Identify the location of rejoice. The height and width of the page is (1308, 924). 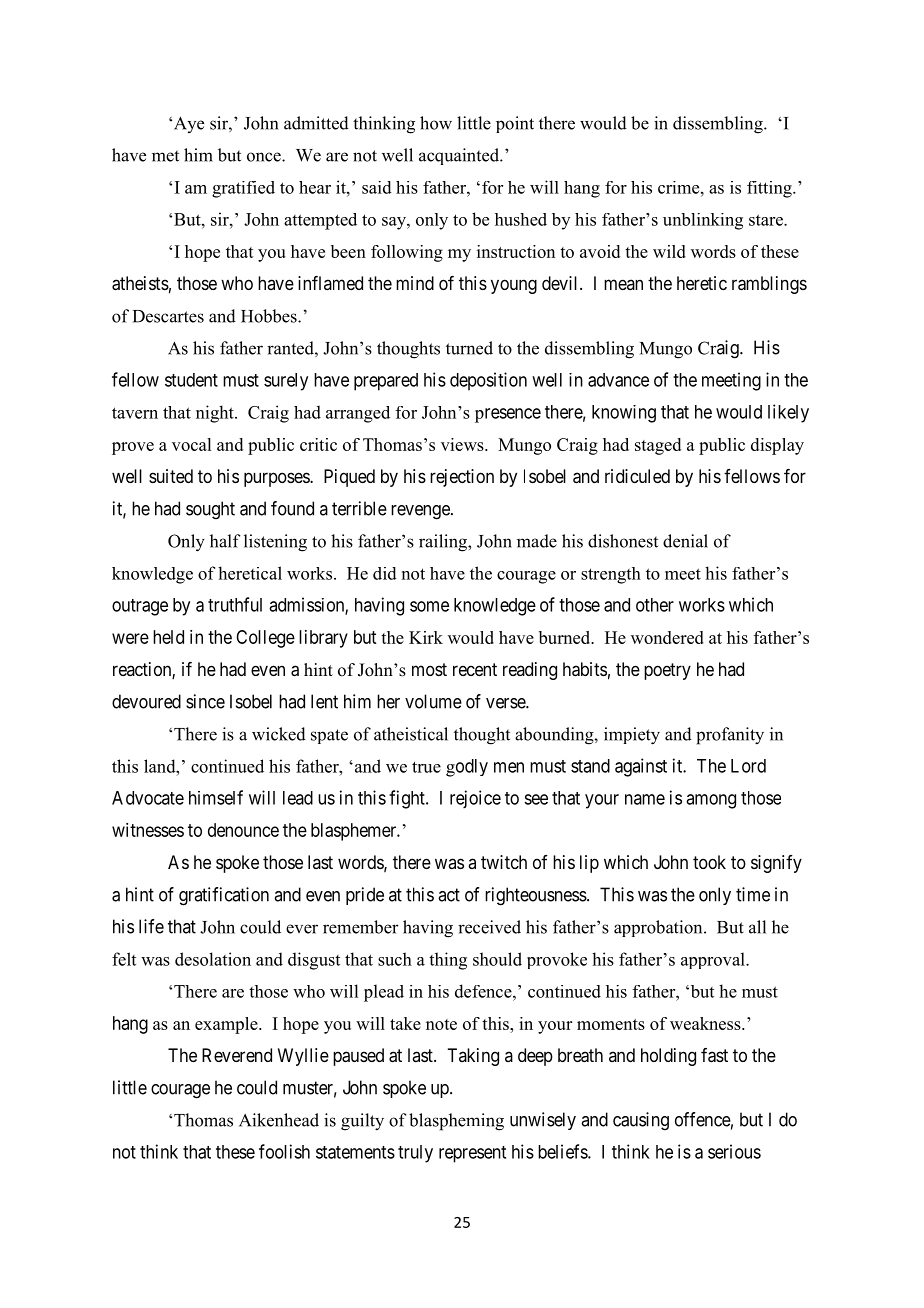
(475, 799).
